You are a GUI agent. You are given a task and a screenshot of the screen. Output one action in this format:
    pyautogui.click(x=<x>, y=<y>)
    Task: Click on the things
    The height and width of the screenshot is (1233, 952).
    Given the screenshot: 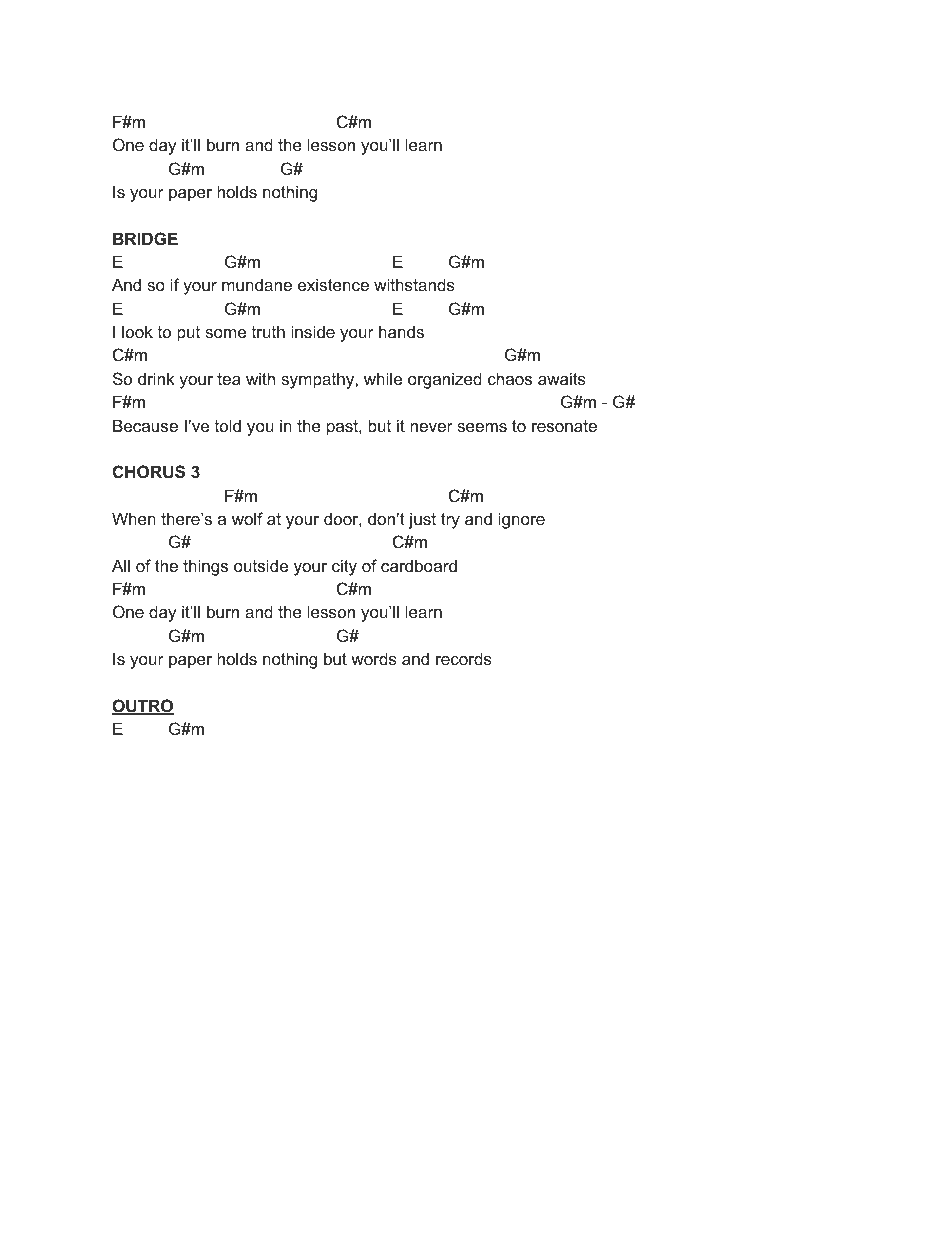 What is the action you would take?
    pyautogui.click(x=205, y=567)
